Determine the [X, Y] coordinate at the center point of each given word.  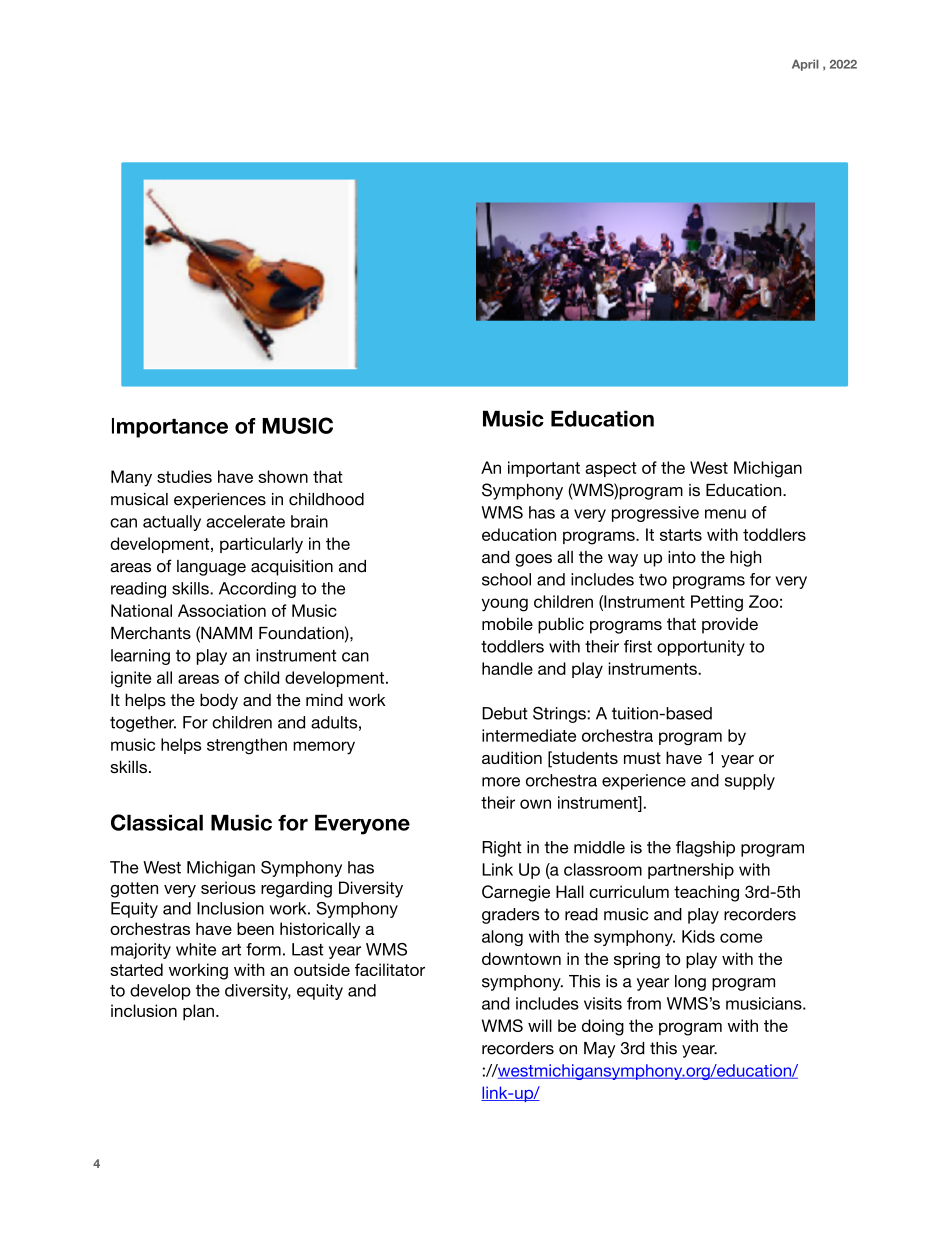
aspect [611, 469]
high [745, 559]
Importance [170, 428]
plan [198, 1012]
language [211, 568]
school [506, 579]
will [540, 1025]
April [805, 65]
